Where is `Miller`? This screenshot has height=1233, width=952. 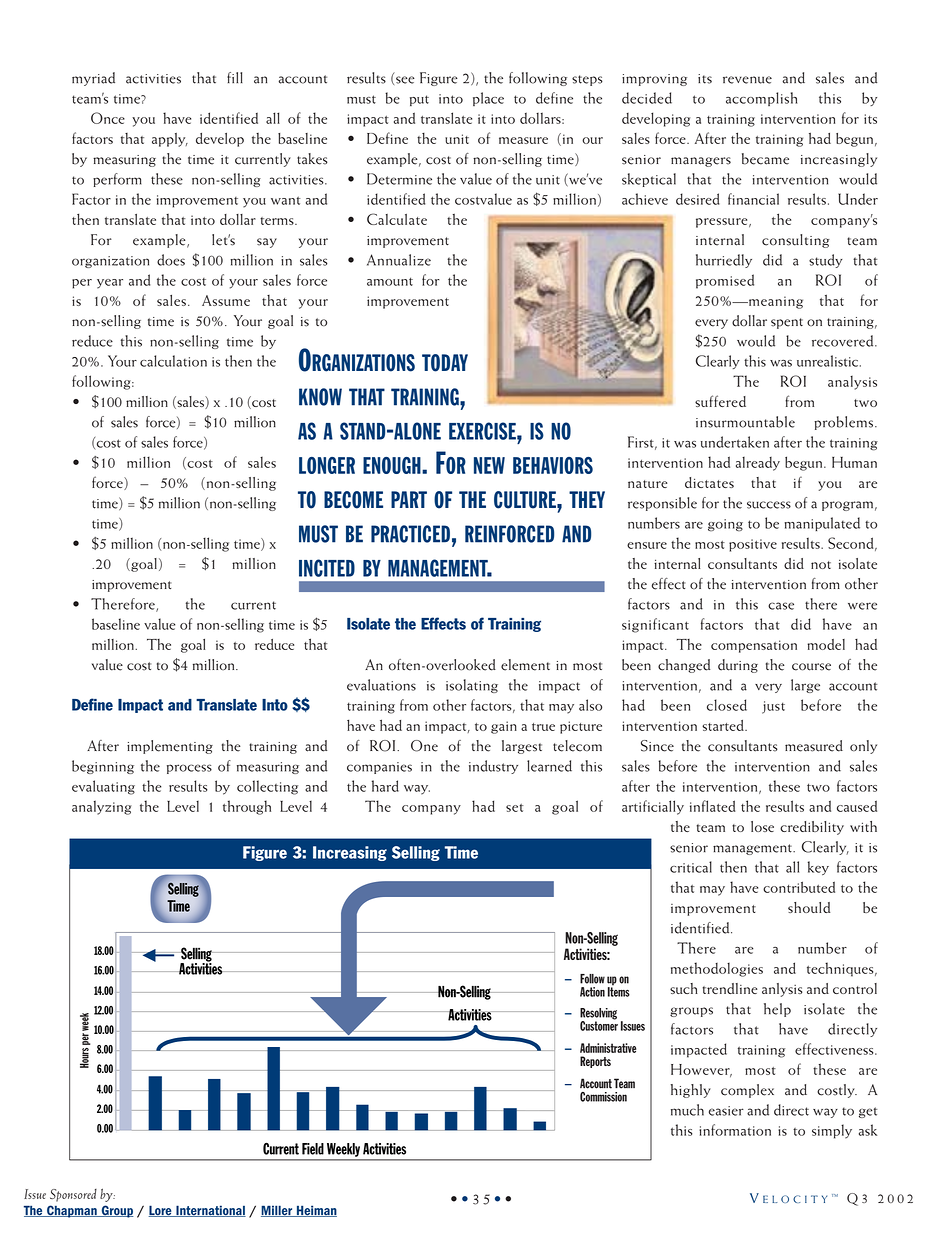 Miller is located at coordinates (278, 1211).
